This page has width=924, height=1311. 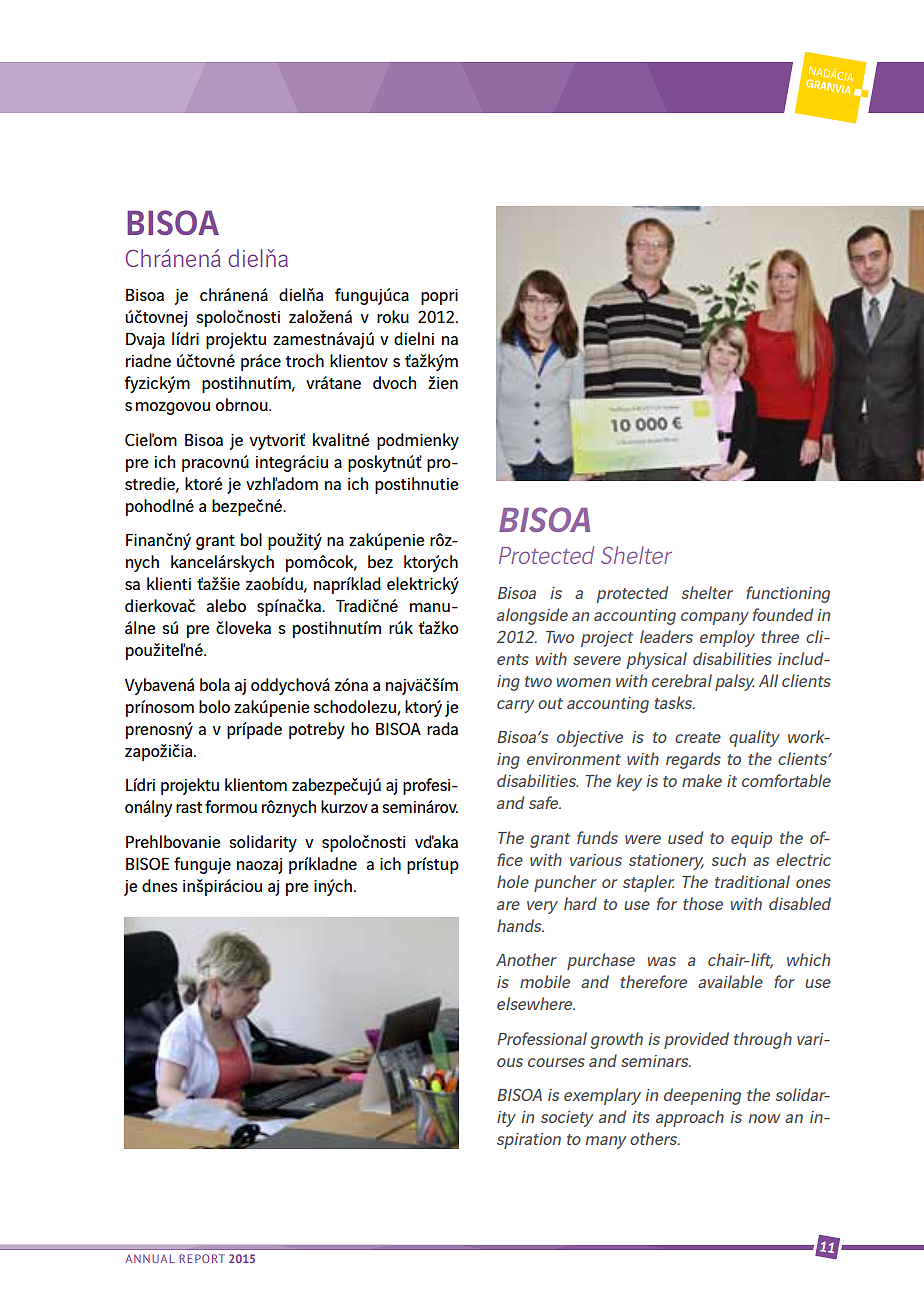 What do you see at coordinates (215, 684) in the page?
I see `bola` at bounding box center [215, 684].
